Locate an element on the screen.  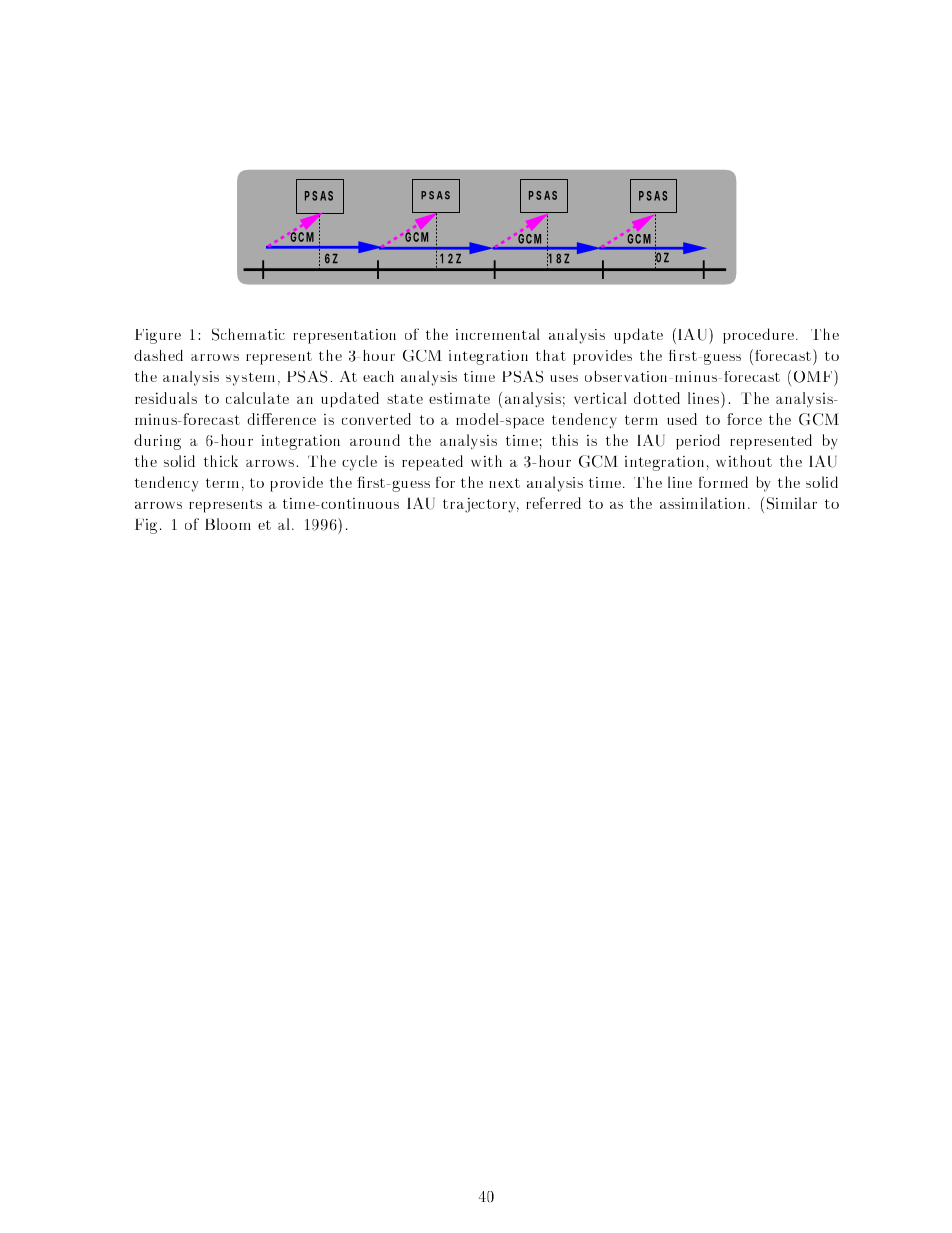
thick is located at coordinates (221, 461).
